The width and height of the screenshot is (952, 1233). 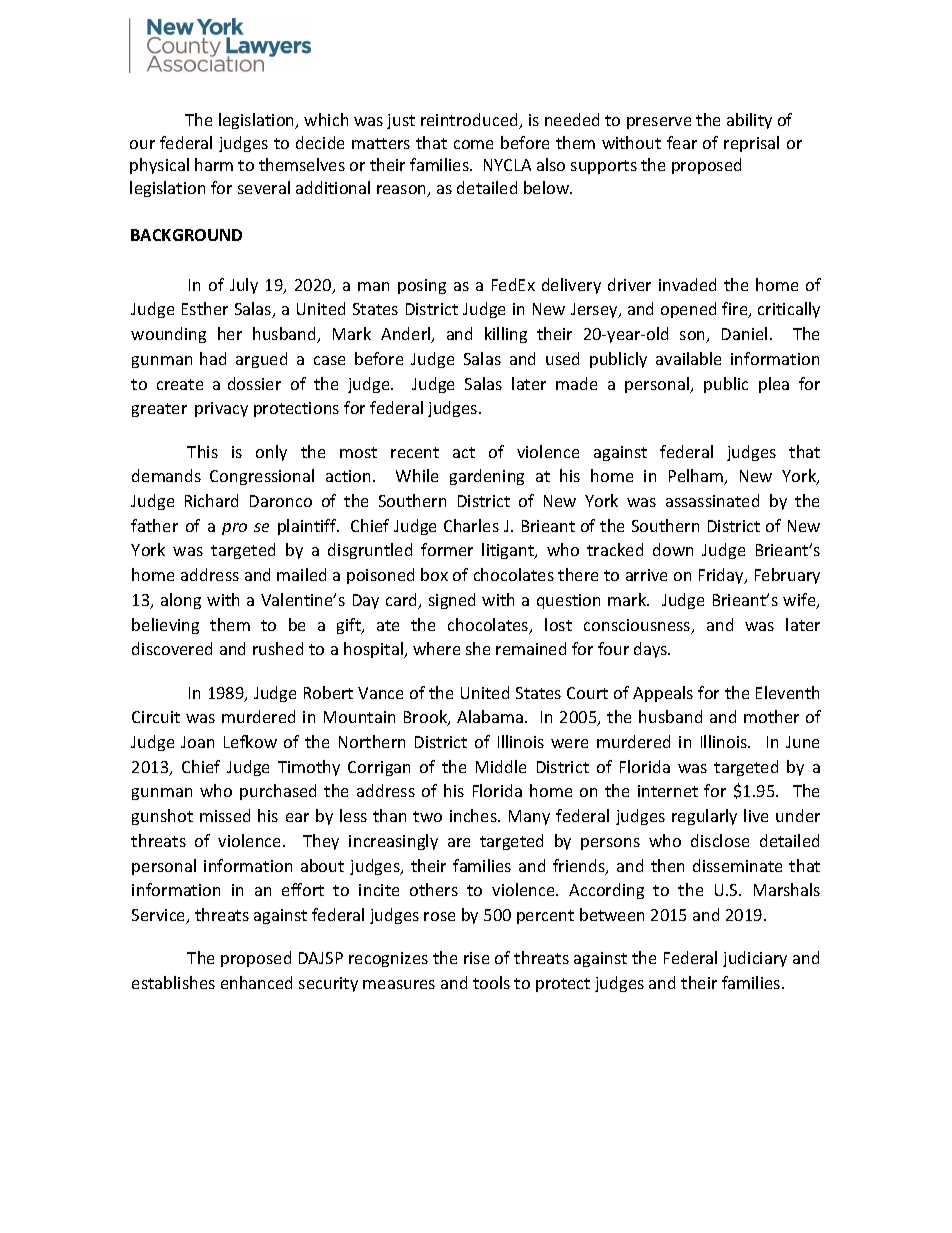 I want to click on Middle, so click(x=501, y=766).
